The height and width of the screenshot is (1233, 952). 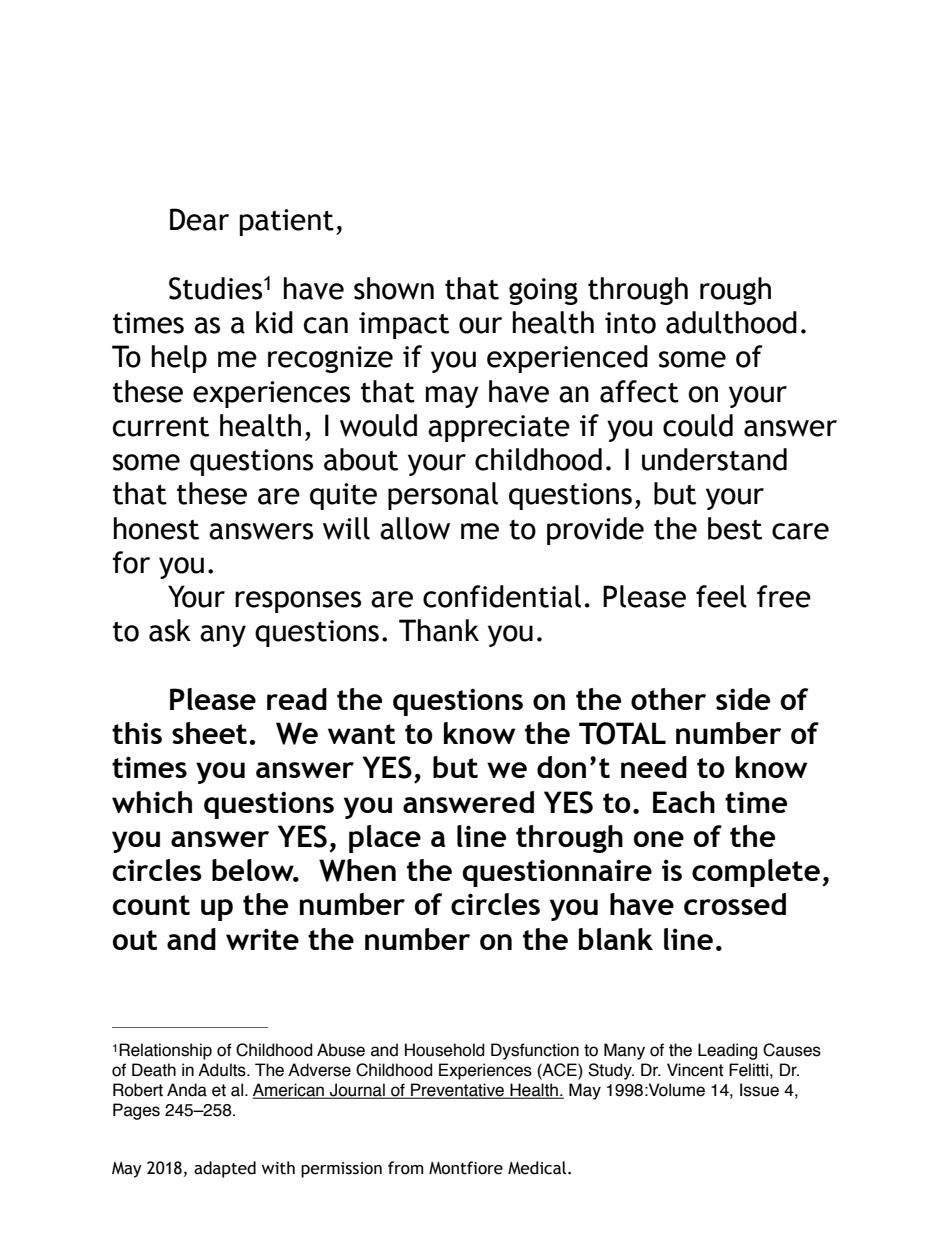 What do you see at coordinates (394, 288) in the screenshot?
I see `shown` at bounding box center [394, 288].
